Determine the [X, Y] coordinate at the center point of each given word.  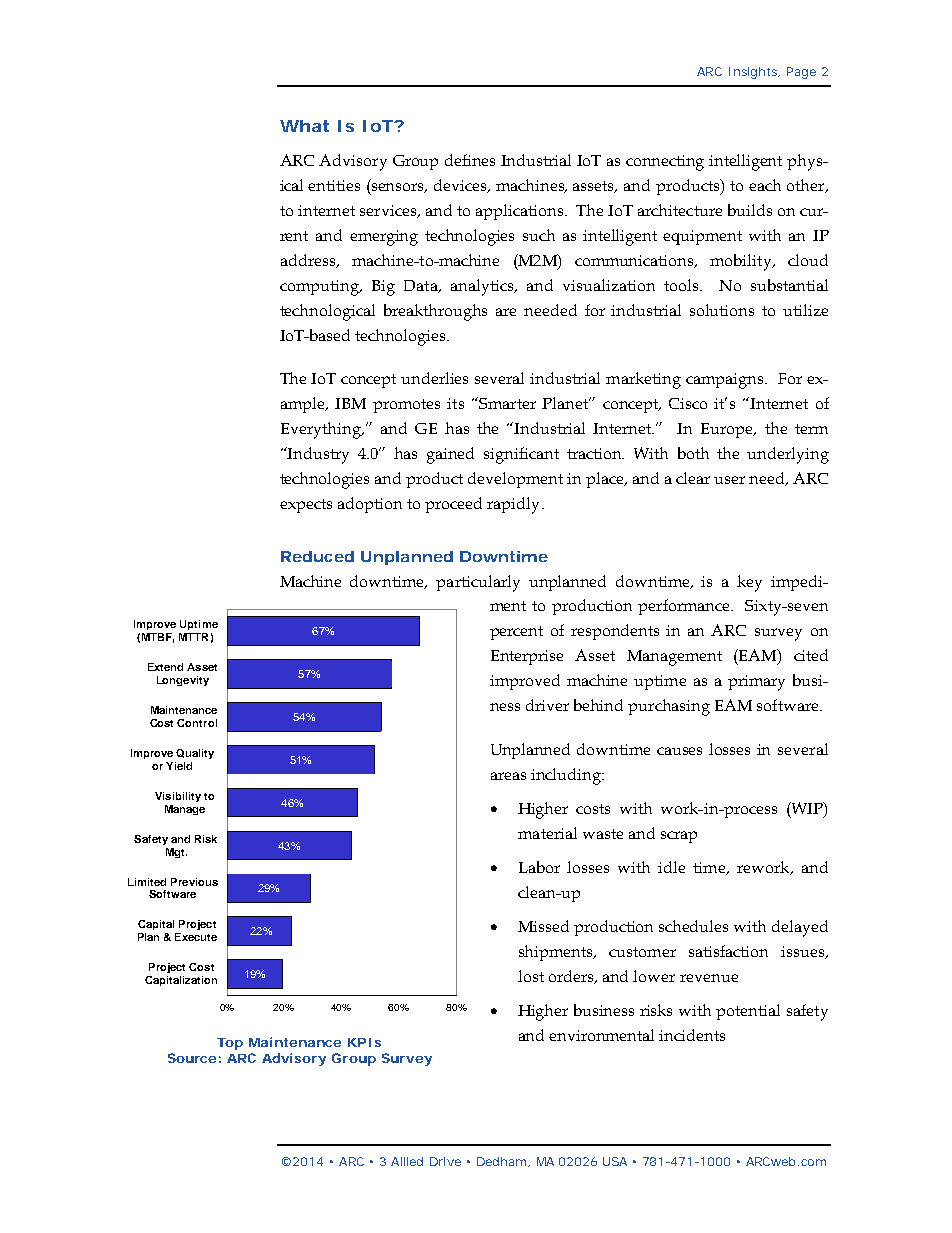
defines [470, 160]
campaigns [726, 381]
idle [671, 867]
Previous [194, 882]
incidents [692, 1035]
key [749, 583]
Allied [407, 1161]
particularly [478, 583]
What [304, 126]
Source [192, 1058]
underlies [434, 378]
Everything [322, 430]
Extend [165, 667]
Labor [539, 867]
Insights [754, 73]
